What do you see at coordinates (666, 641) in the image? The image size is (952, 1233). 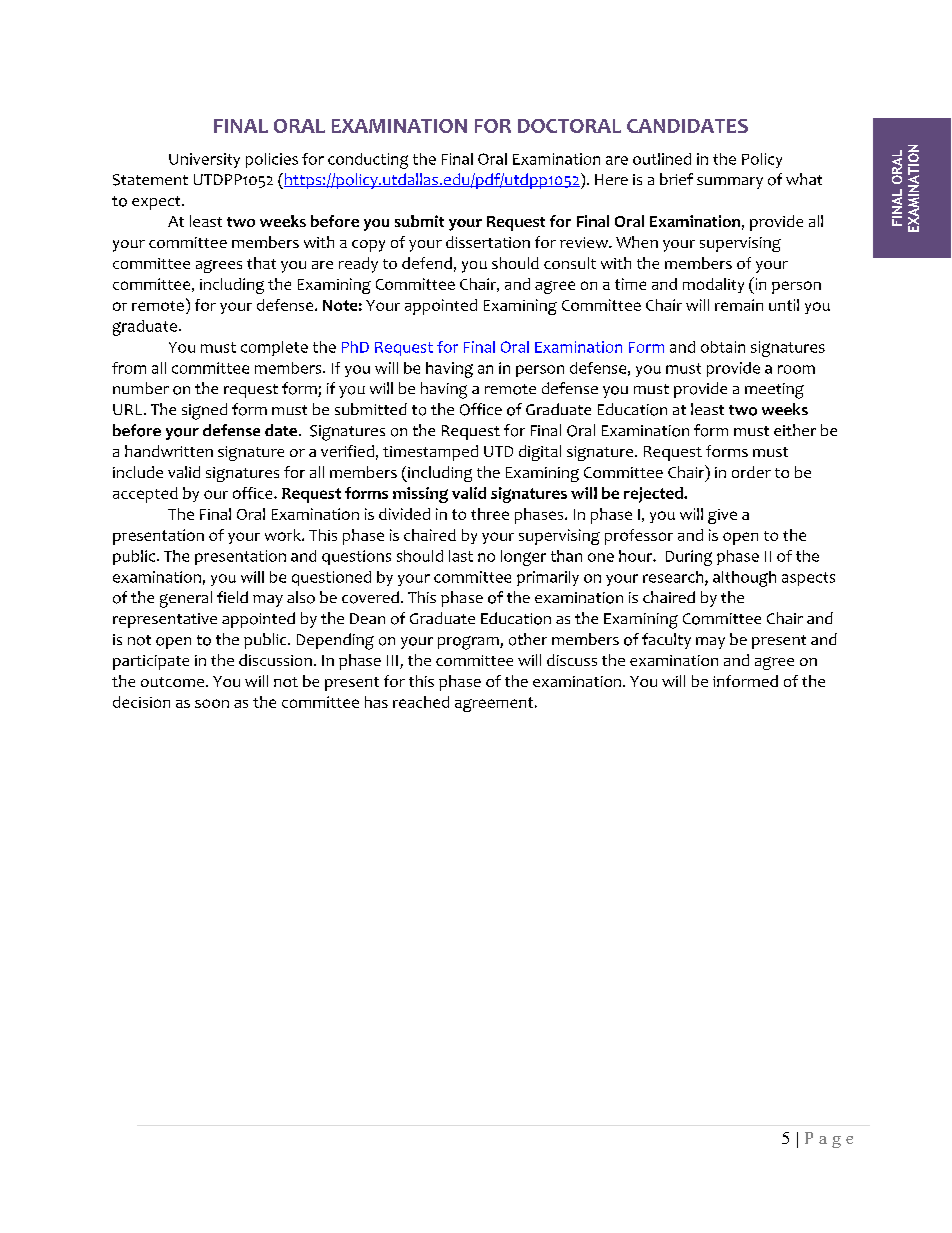 I see `faculty` at bounding box center [666, 641].
